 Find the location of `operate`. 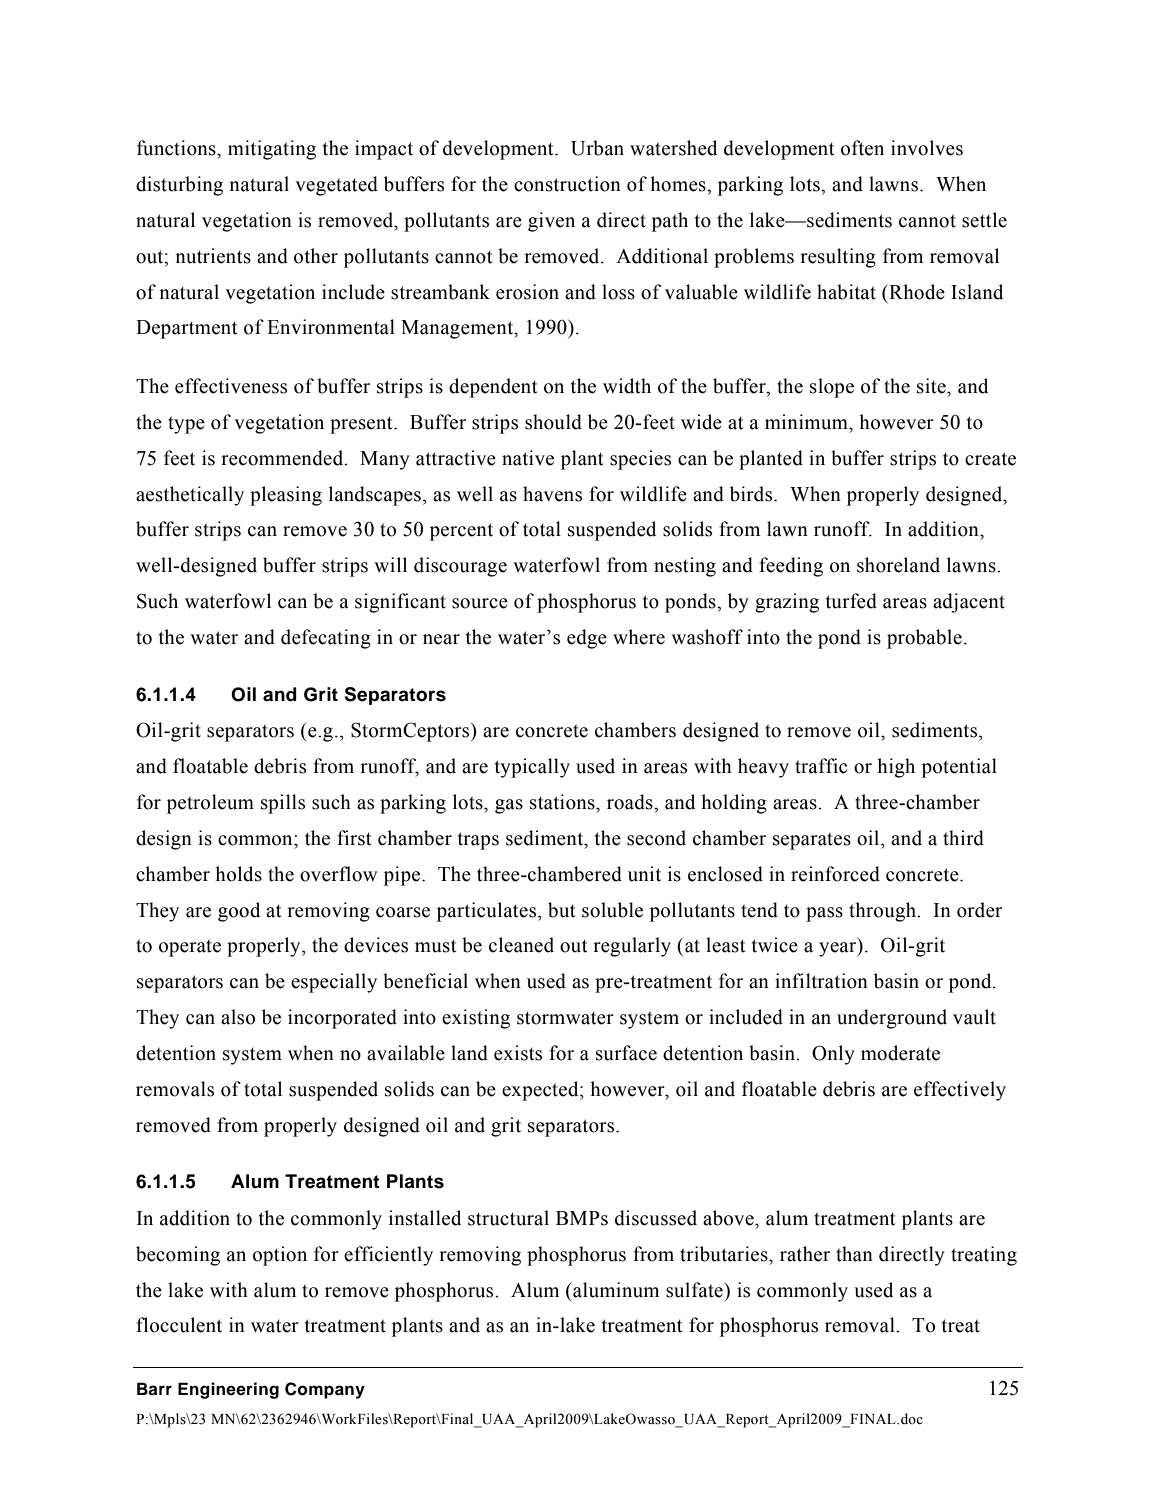

operate is located at coordinates (190, 948).
